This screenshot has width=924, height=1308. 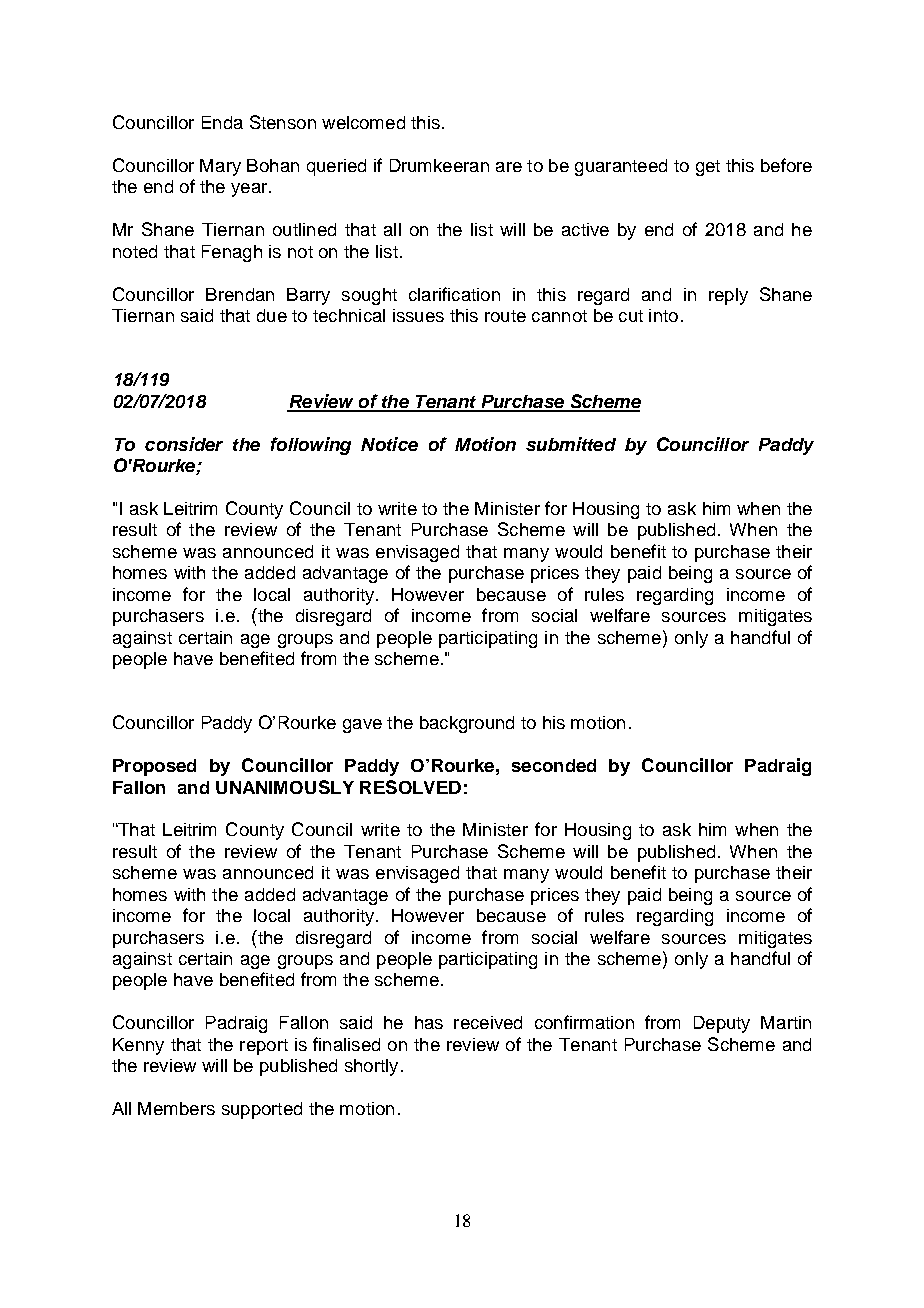 I want to click on RESOLVED, so click(x=410, y=787).
